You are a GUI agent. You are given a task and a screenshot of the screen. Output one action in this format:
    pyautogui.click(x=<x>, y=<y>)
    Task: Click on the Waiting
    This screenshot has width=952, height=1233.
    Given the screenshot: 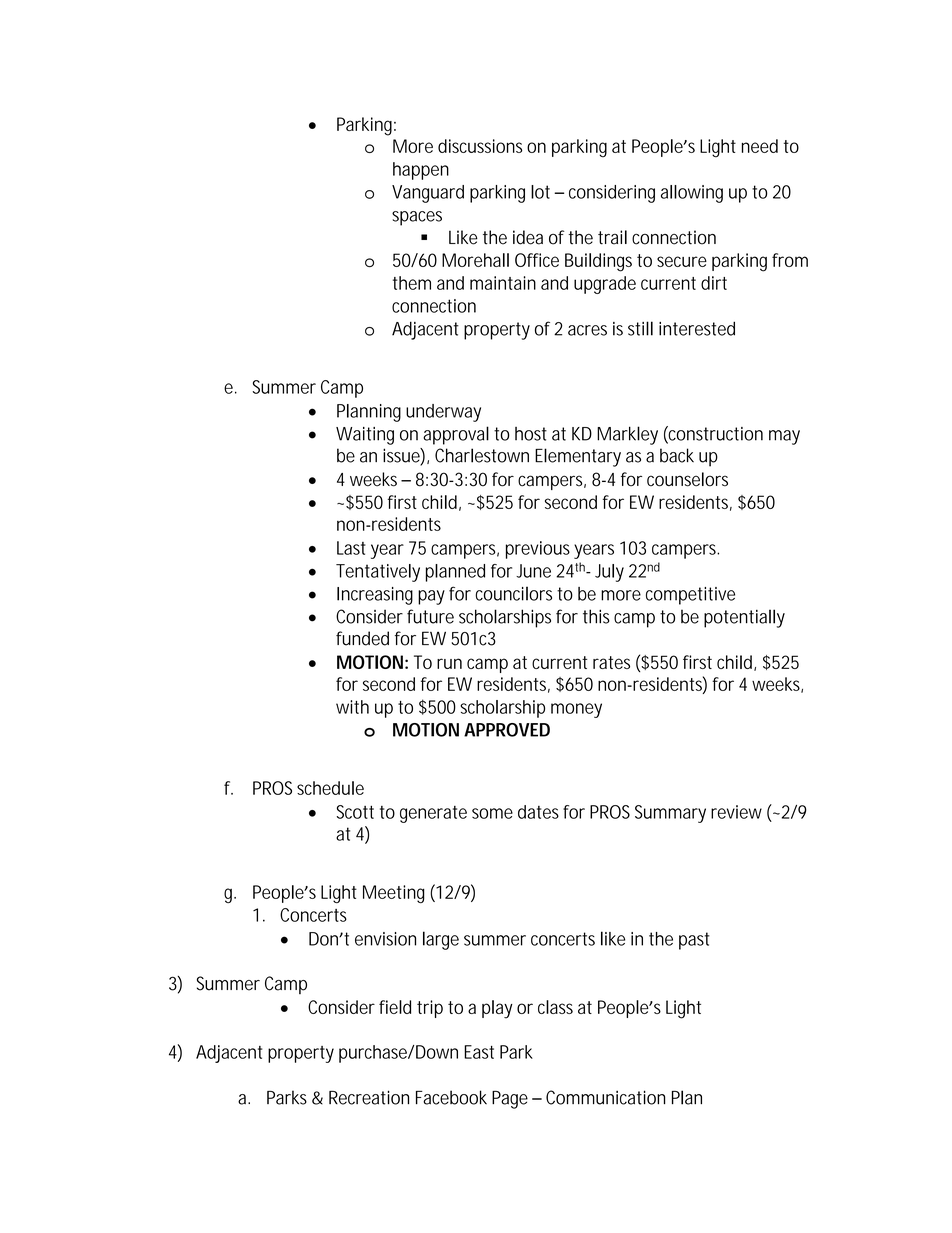 What is the action you would take?
    pyautogui.click(x=365, y=436)
